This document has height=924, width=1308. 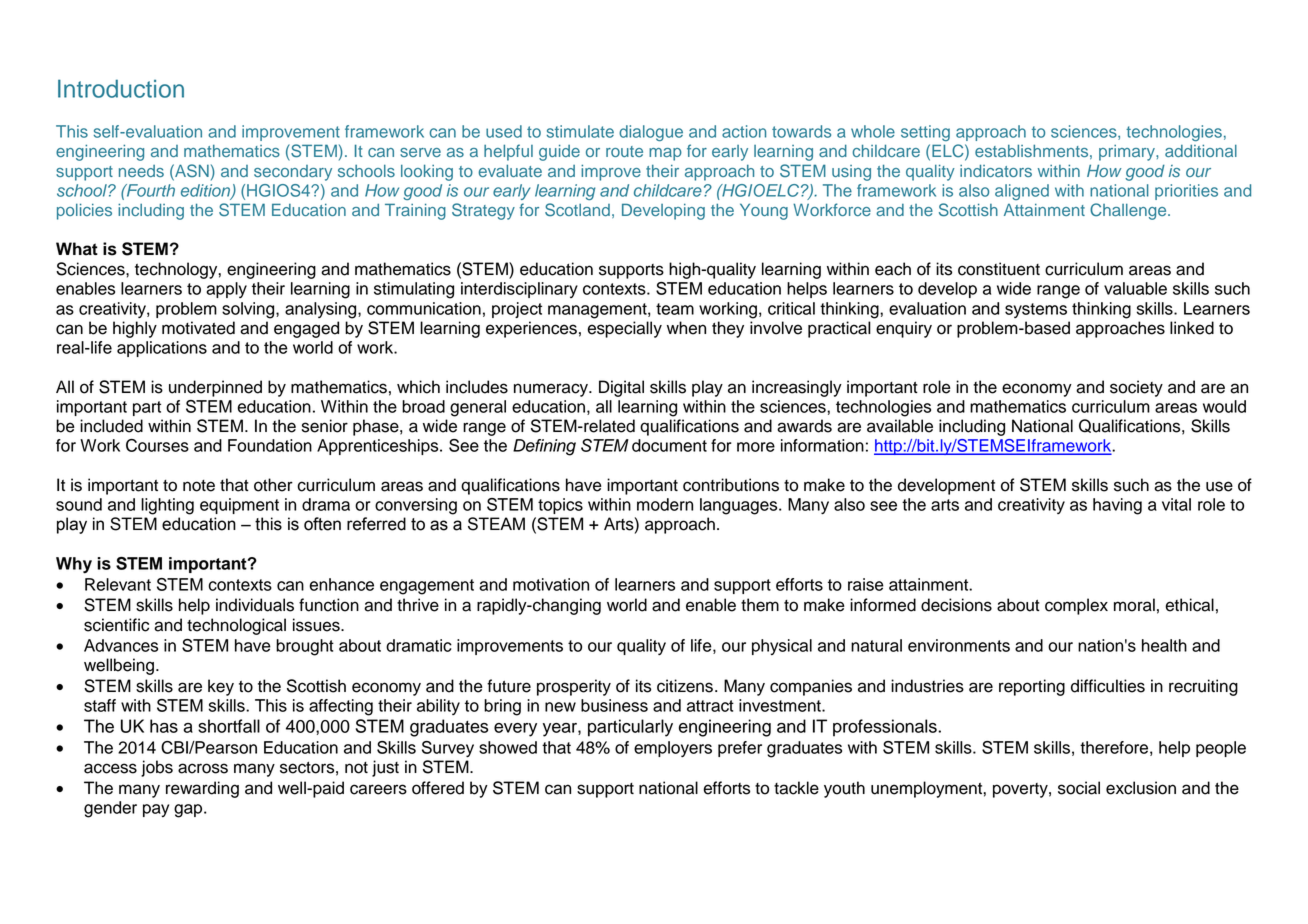 I want to click on Introduction, so click(x=121, y=88).
